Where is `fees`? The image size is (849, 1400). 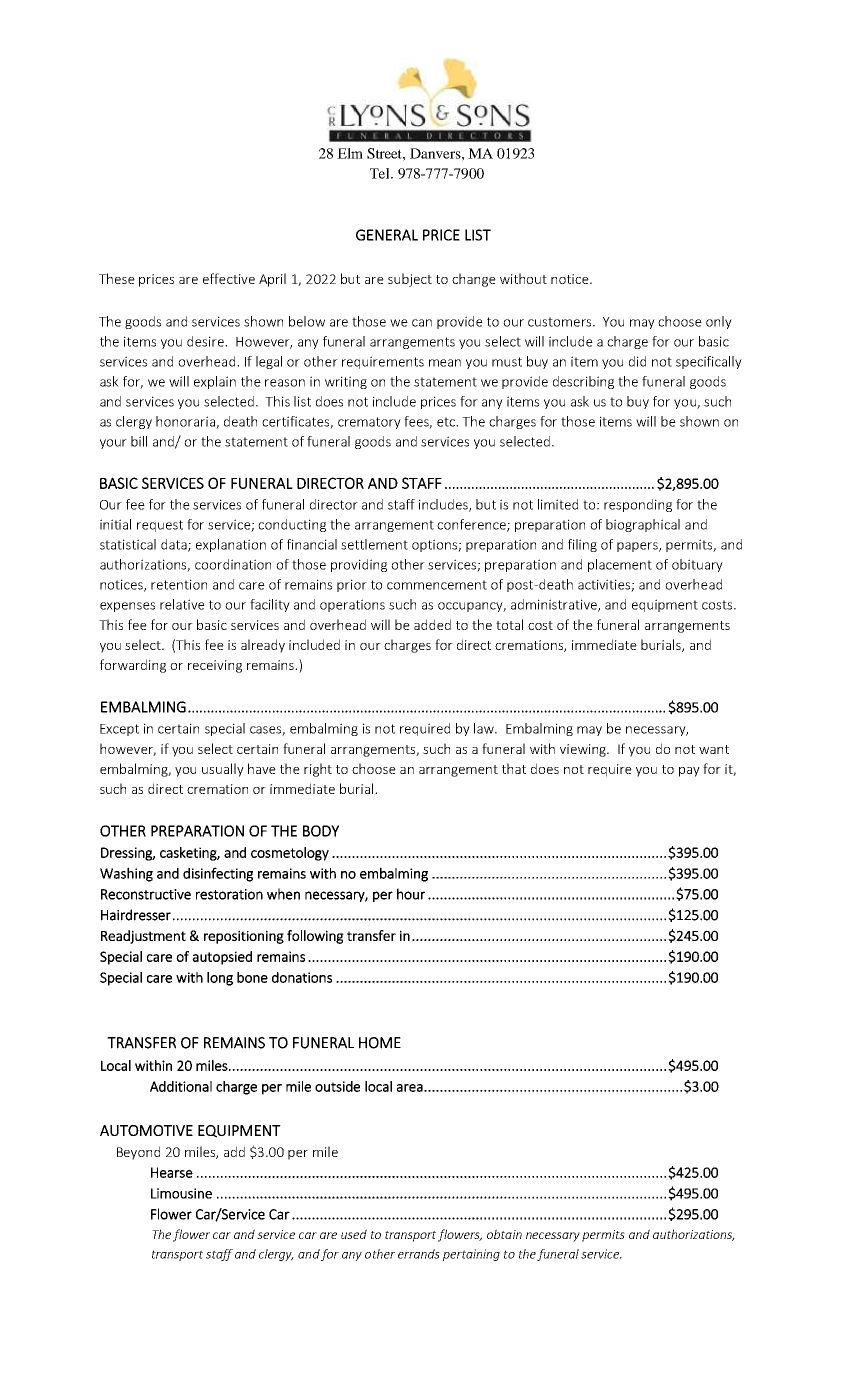 fees is located at coordinates (418, 422).
